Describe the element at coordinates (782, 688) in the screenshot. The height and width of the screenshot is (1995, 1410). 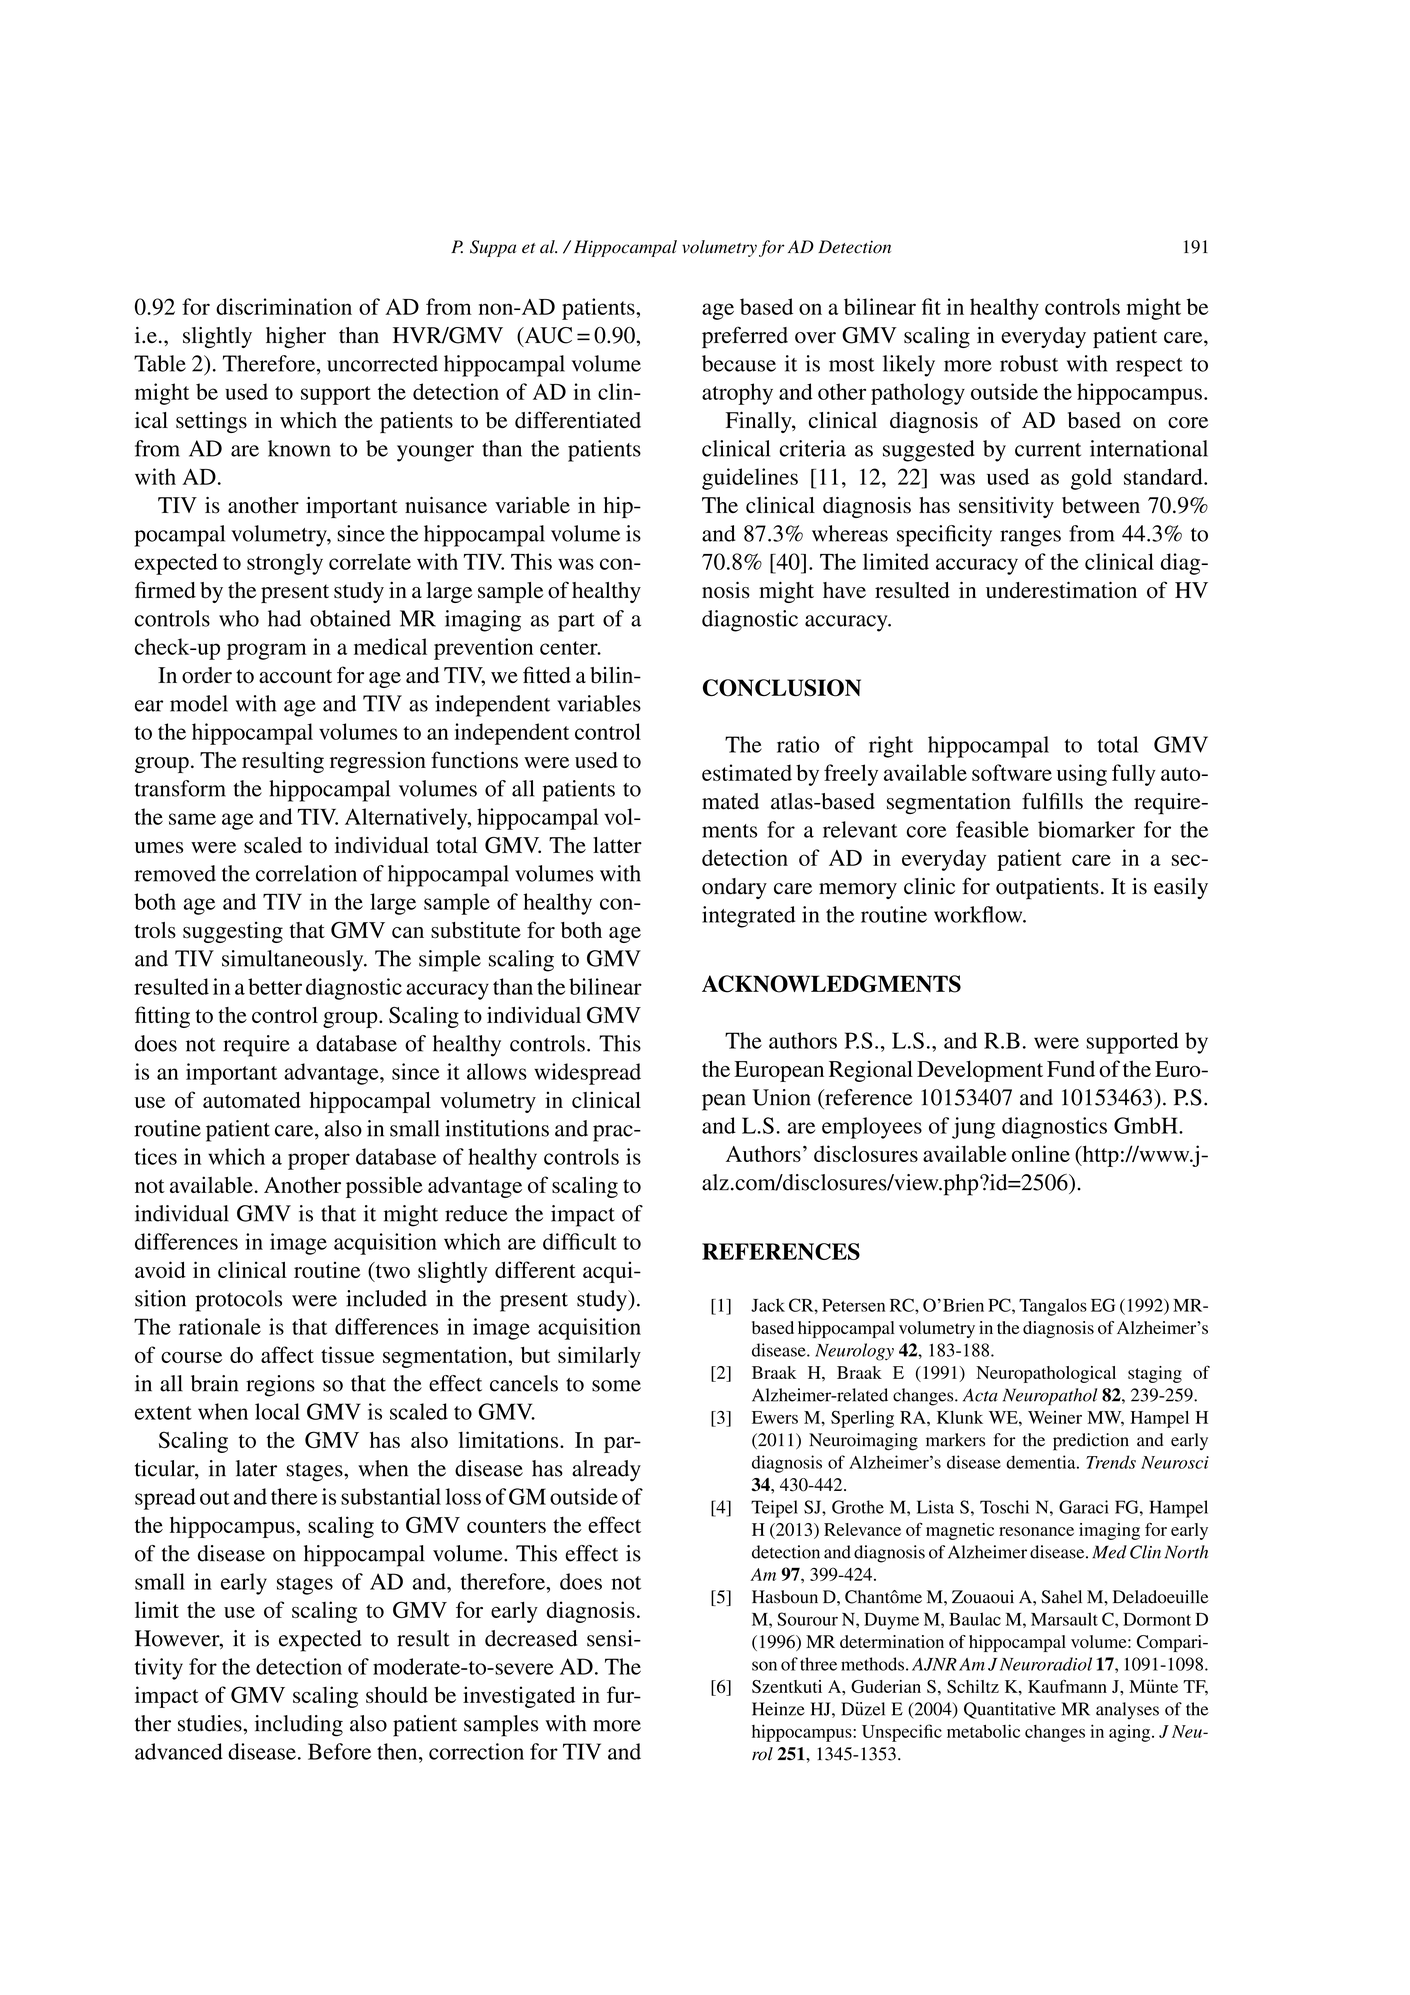
I see `CONCLUSION` at that location.
